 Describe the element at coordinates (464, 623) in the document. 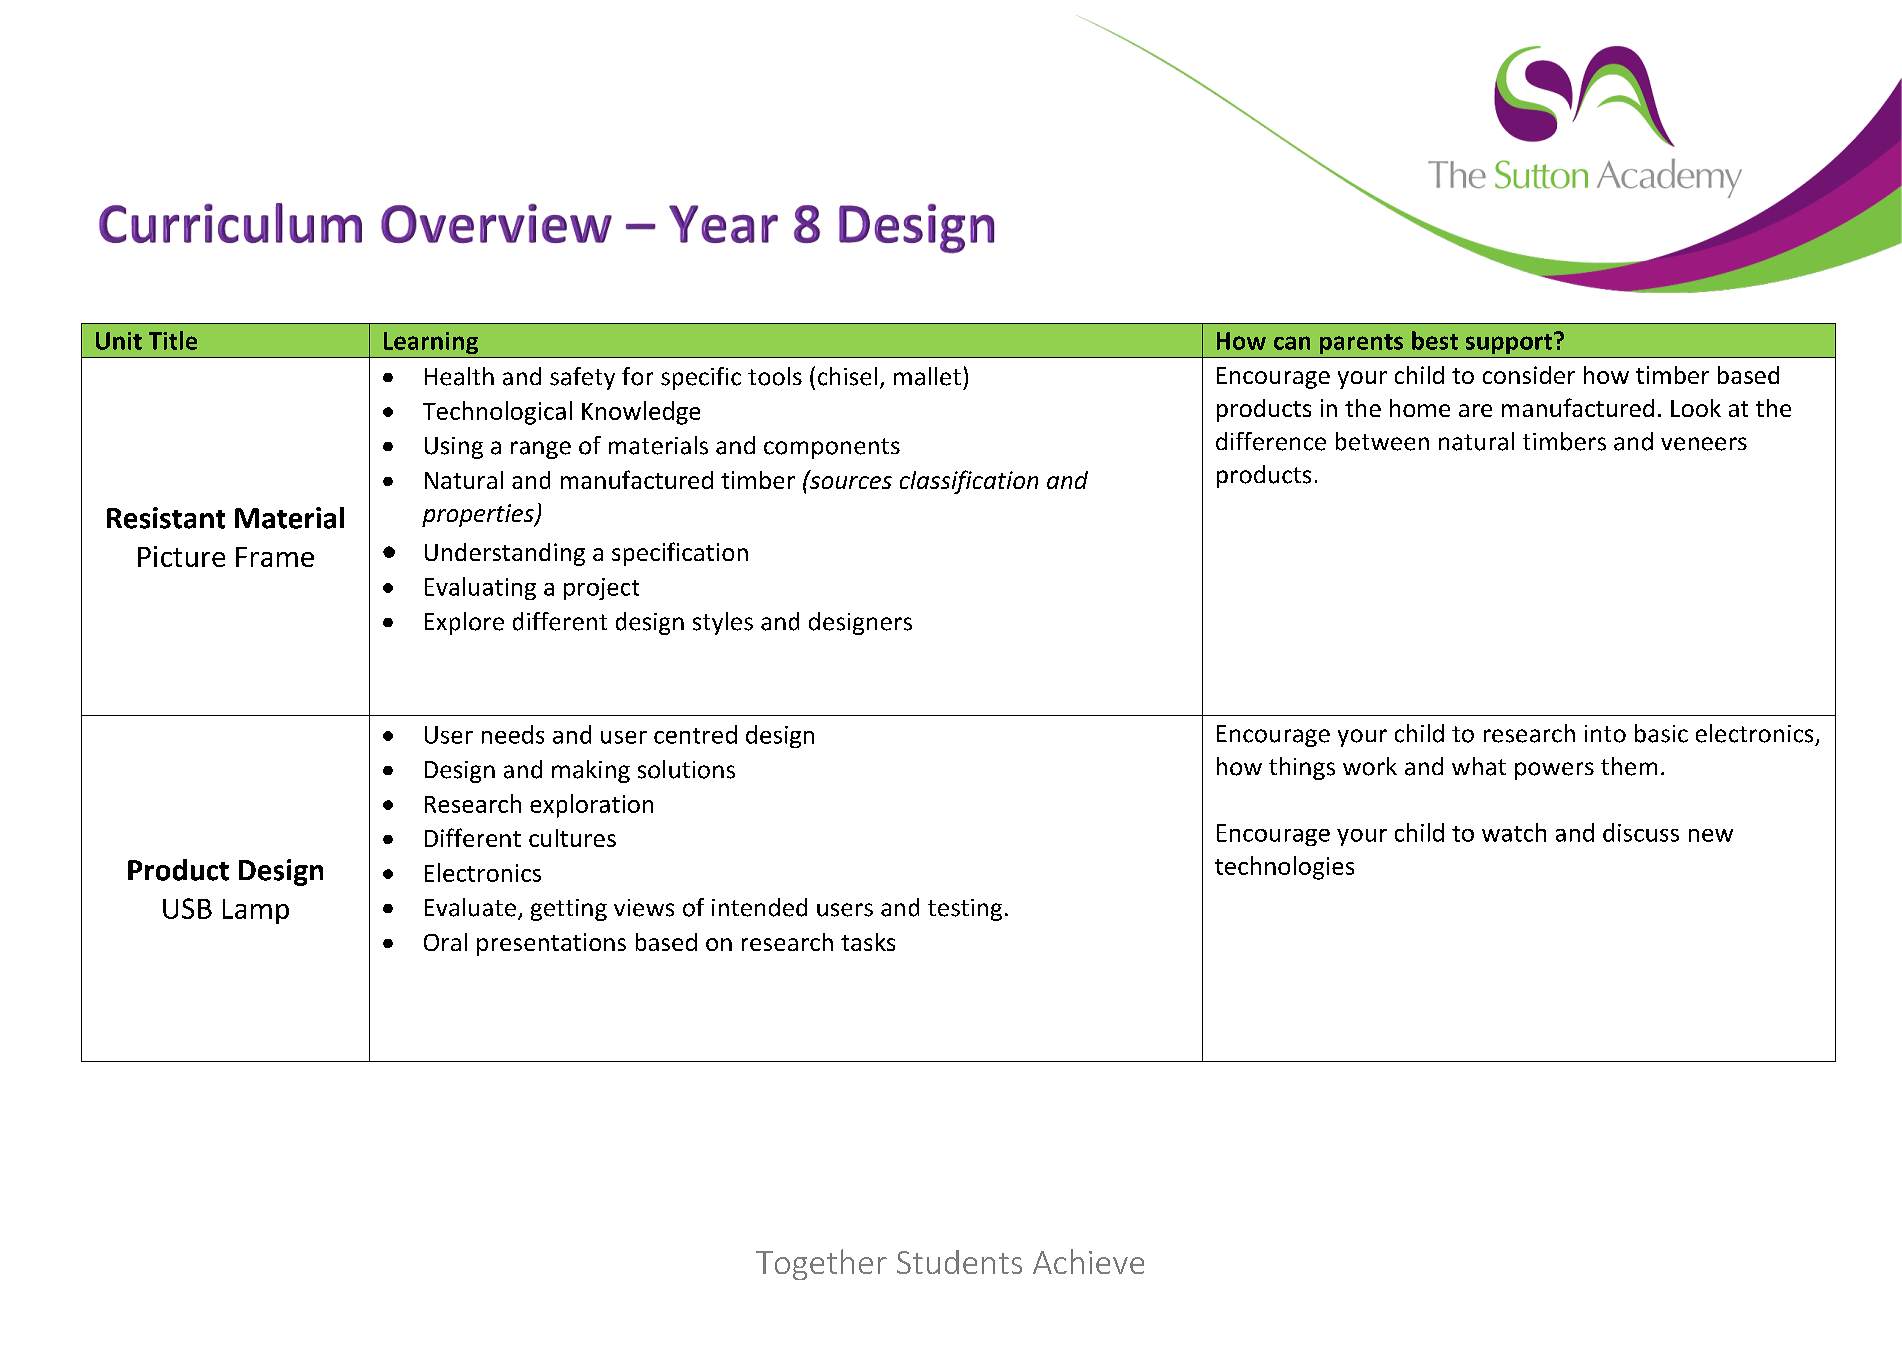

I see `Explore` at that location.
